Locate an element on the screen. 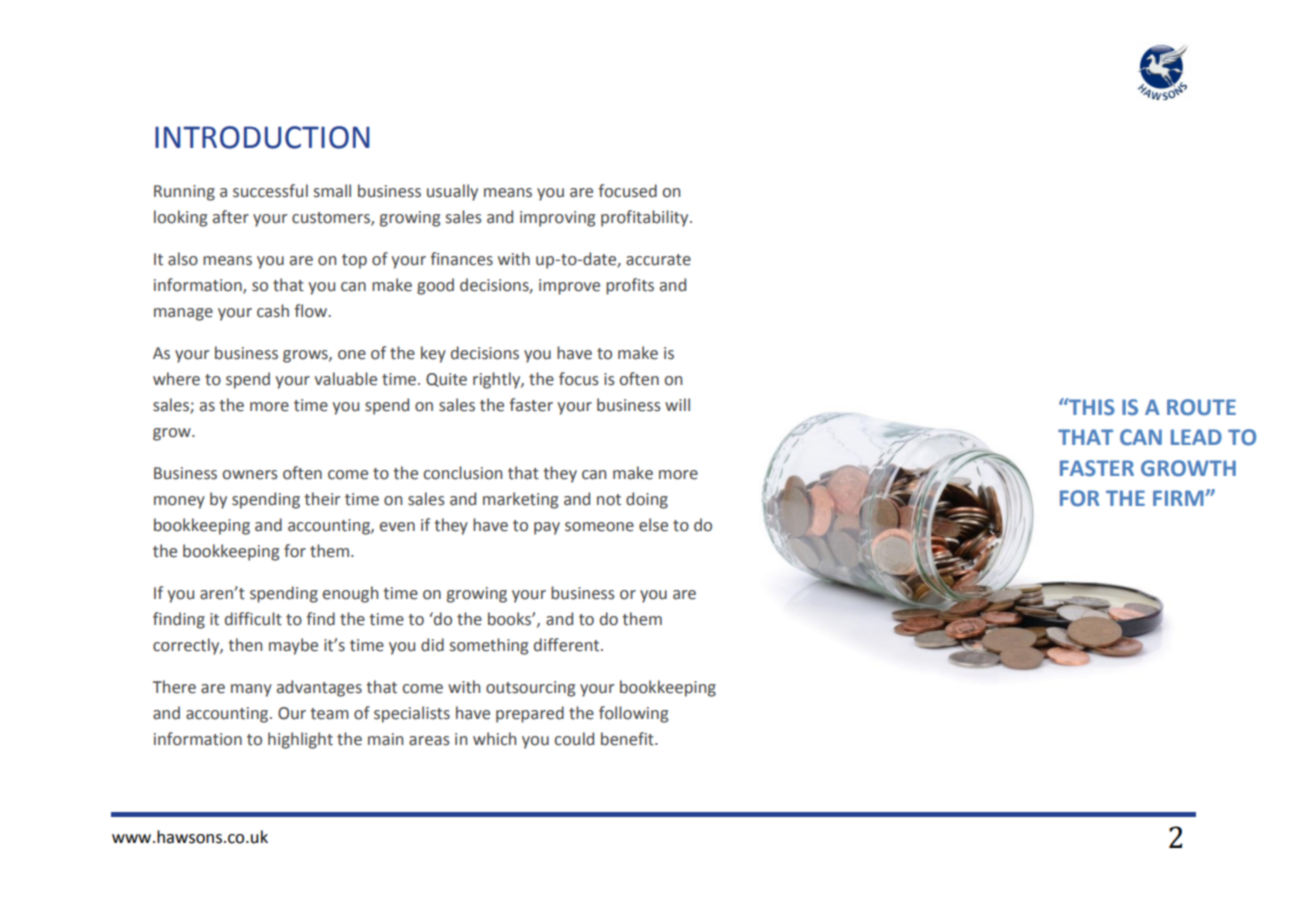 The image size is (1308, 924). flow is located at coordinates (312, 311).
